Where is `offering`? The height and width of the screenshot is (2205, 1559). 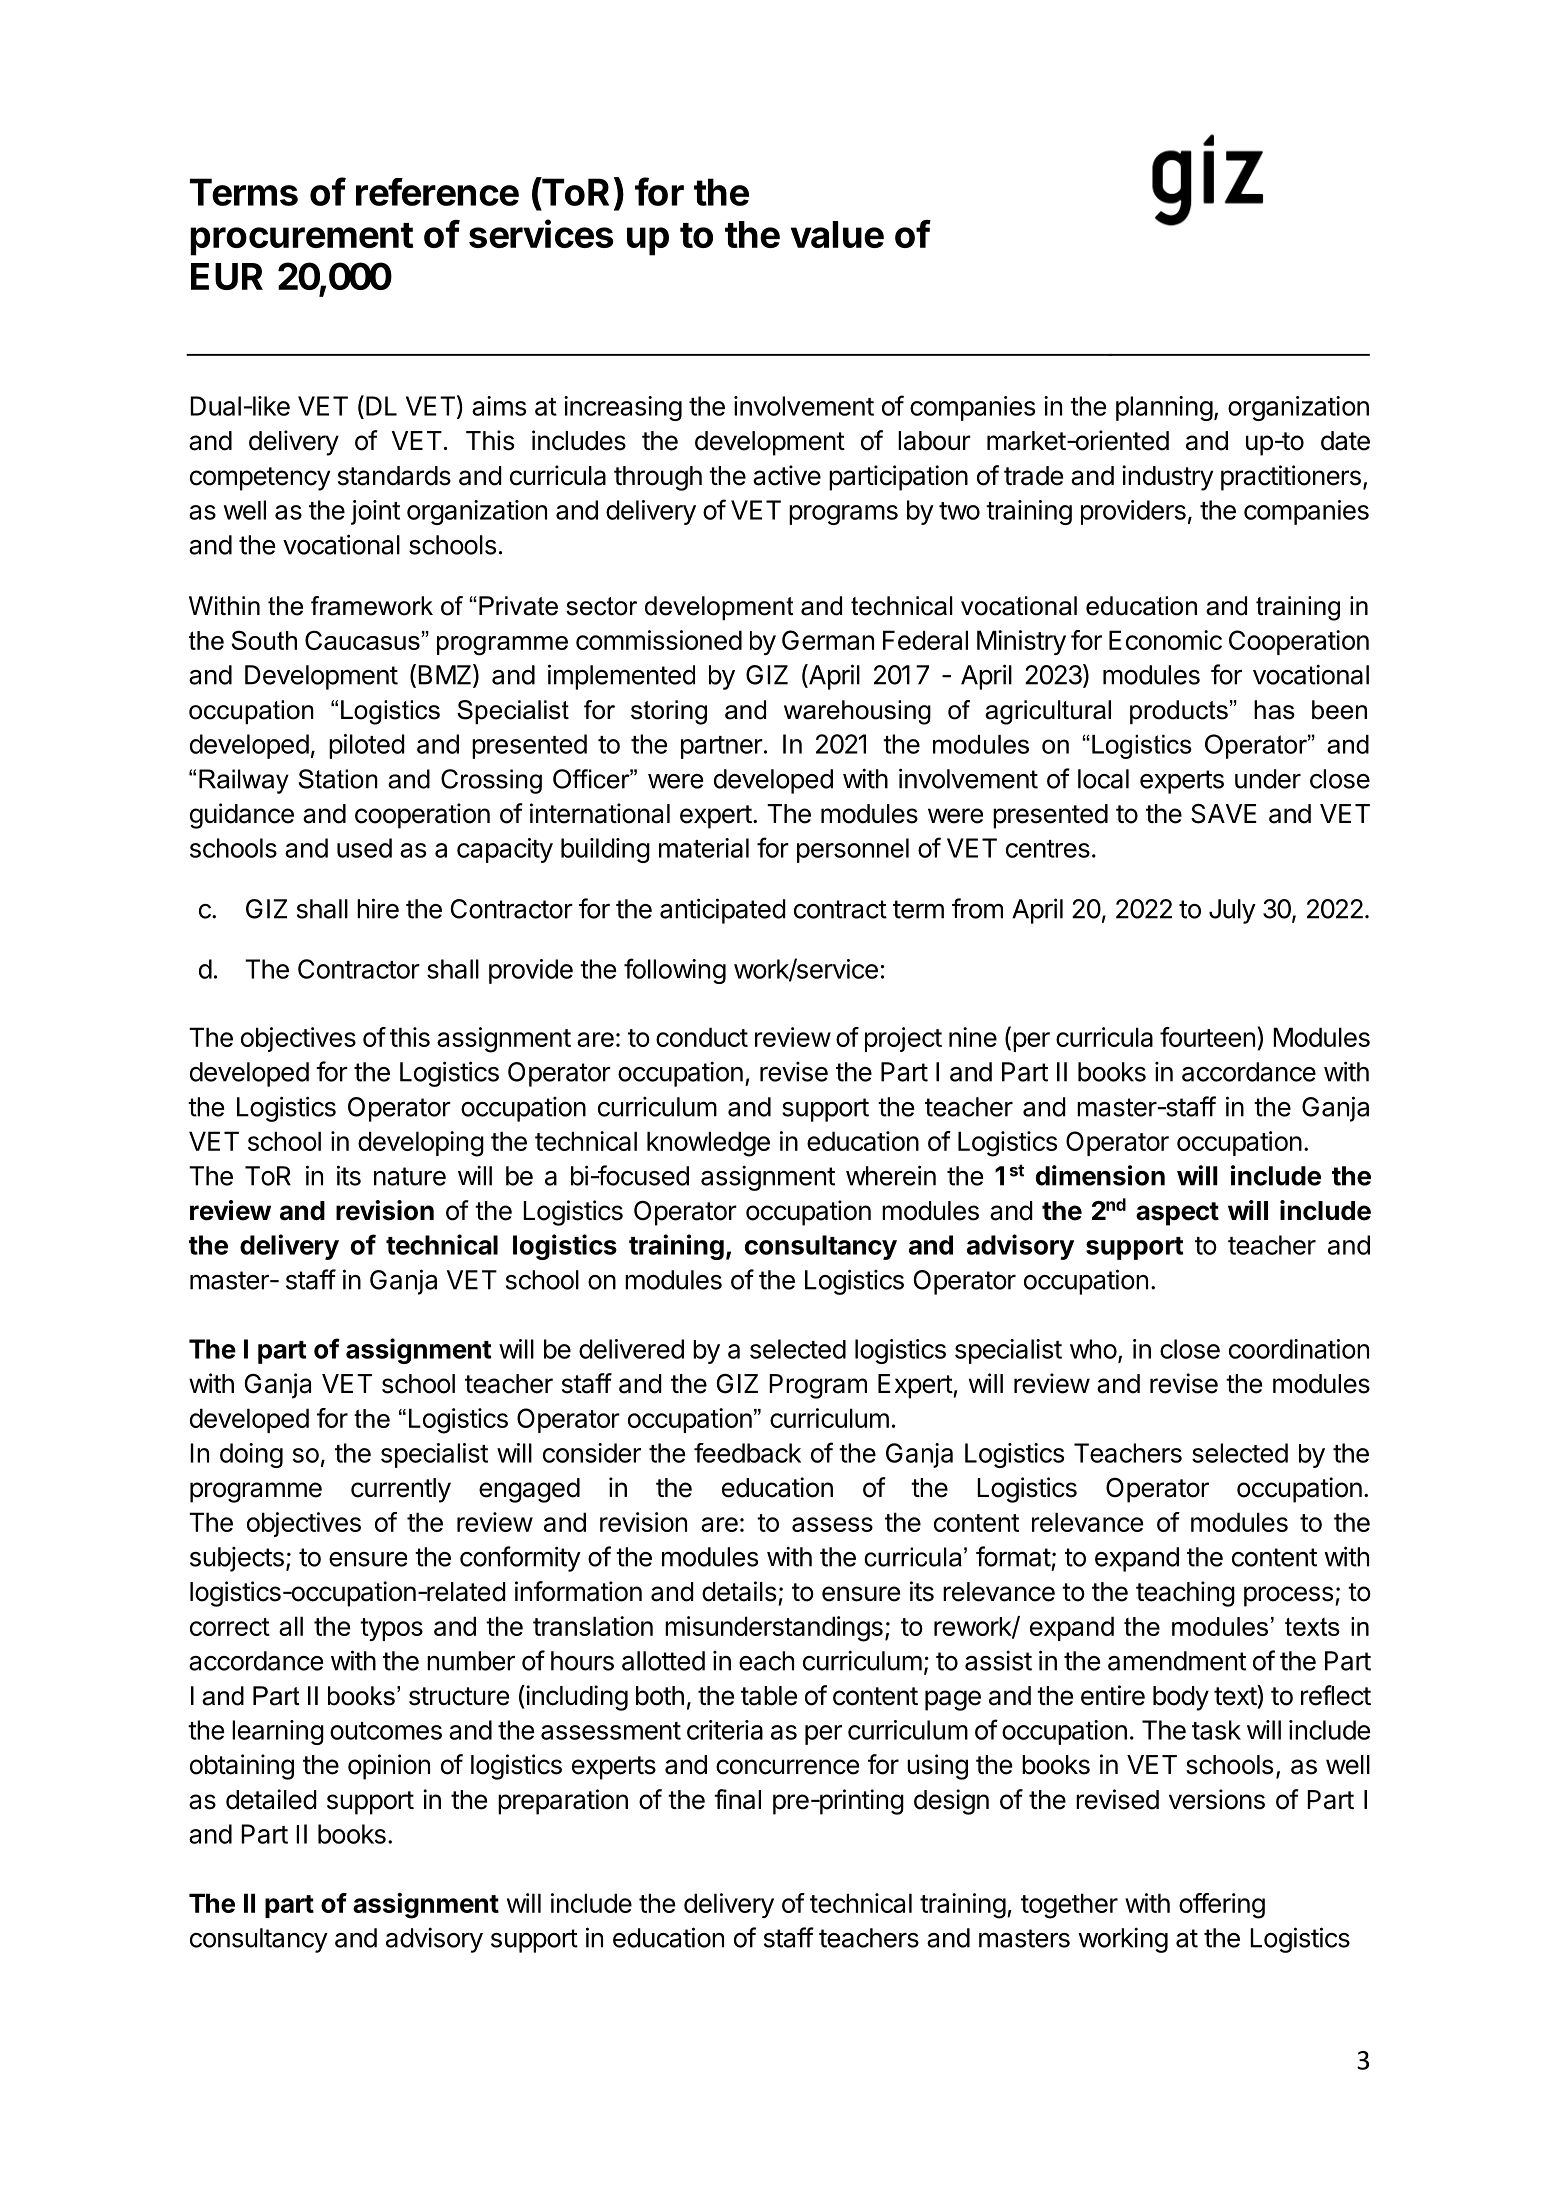 offering is located at coordinates (1222, 1906).
